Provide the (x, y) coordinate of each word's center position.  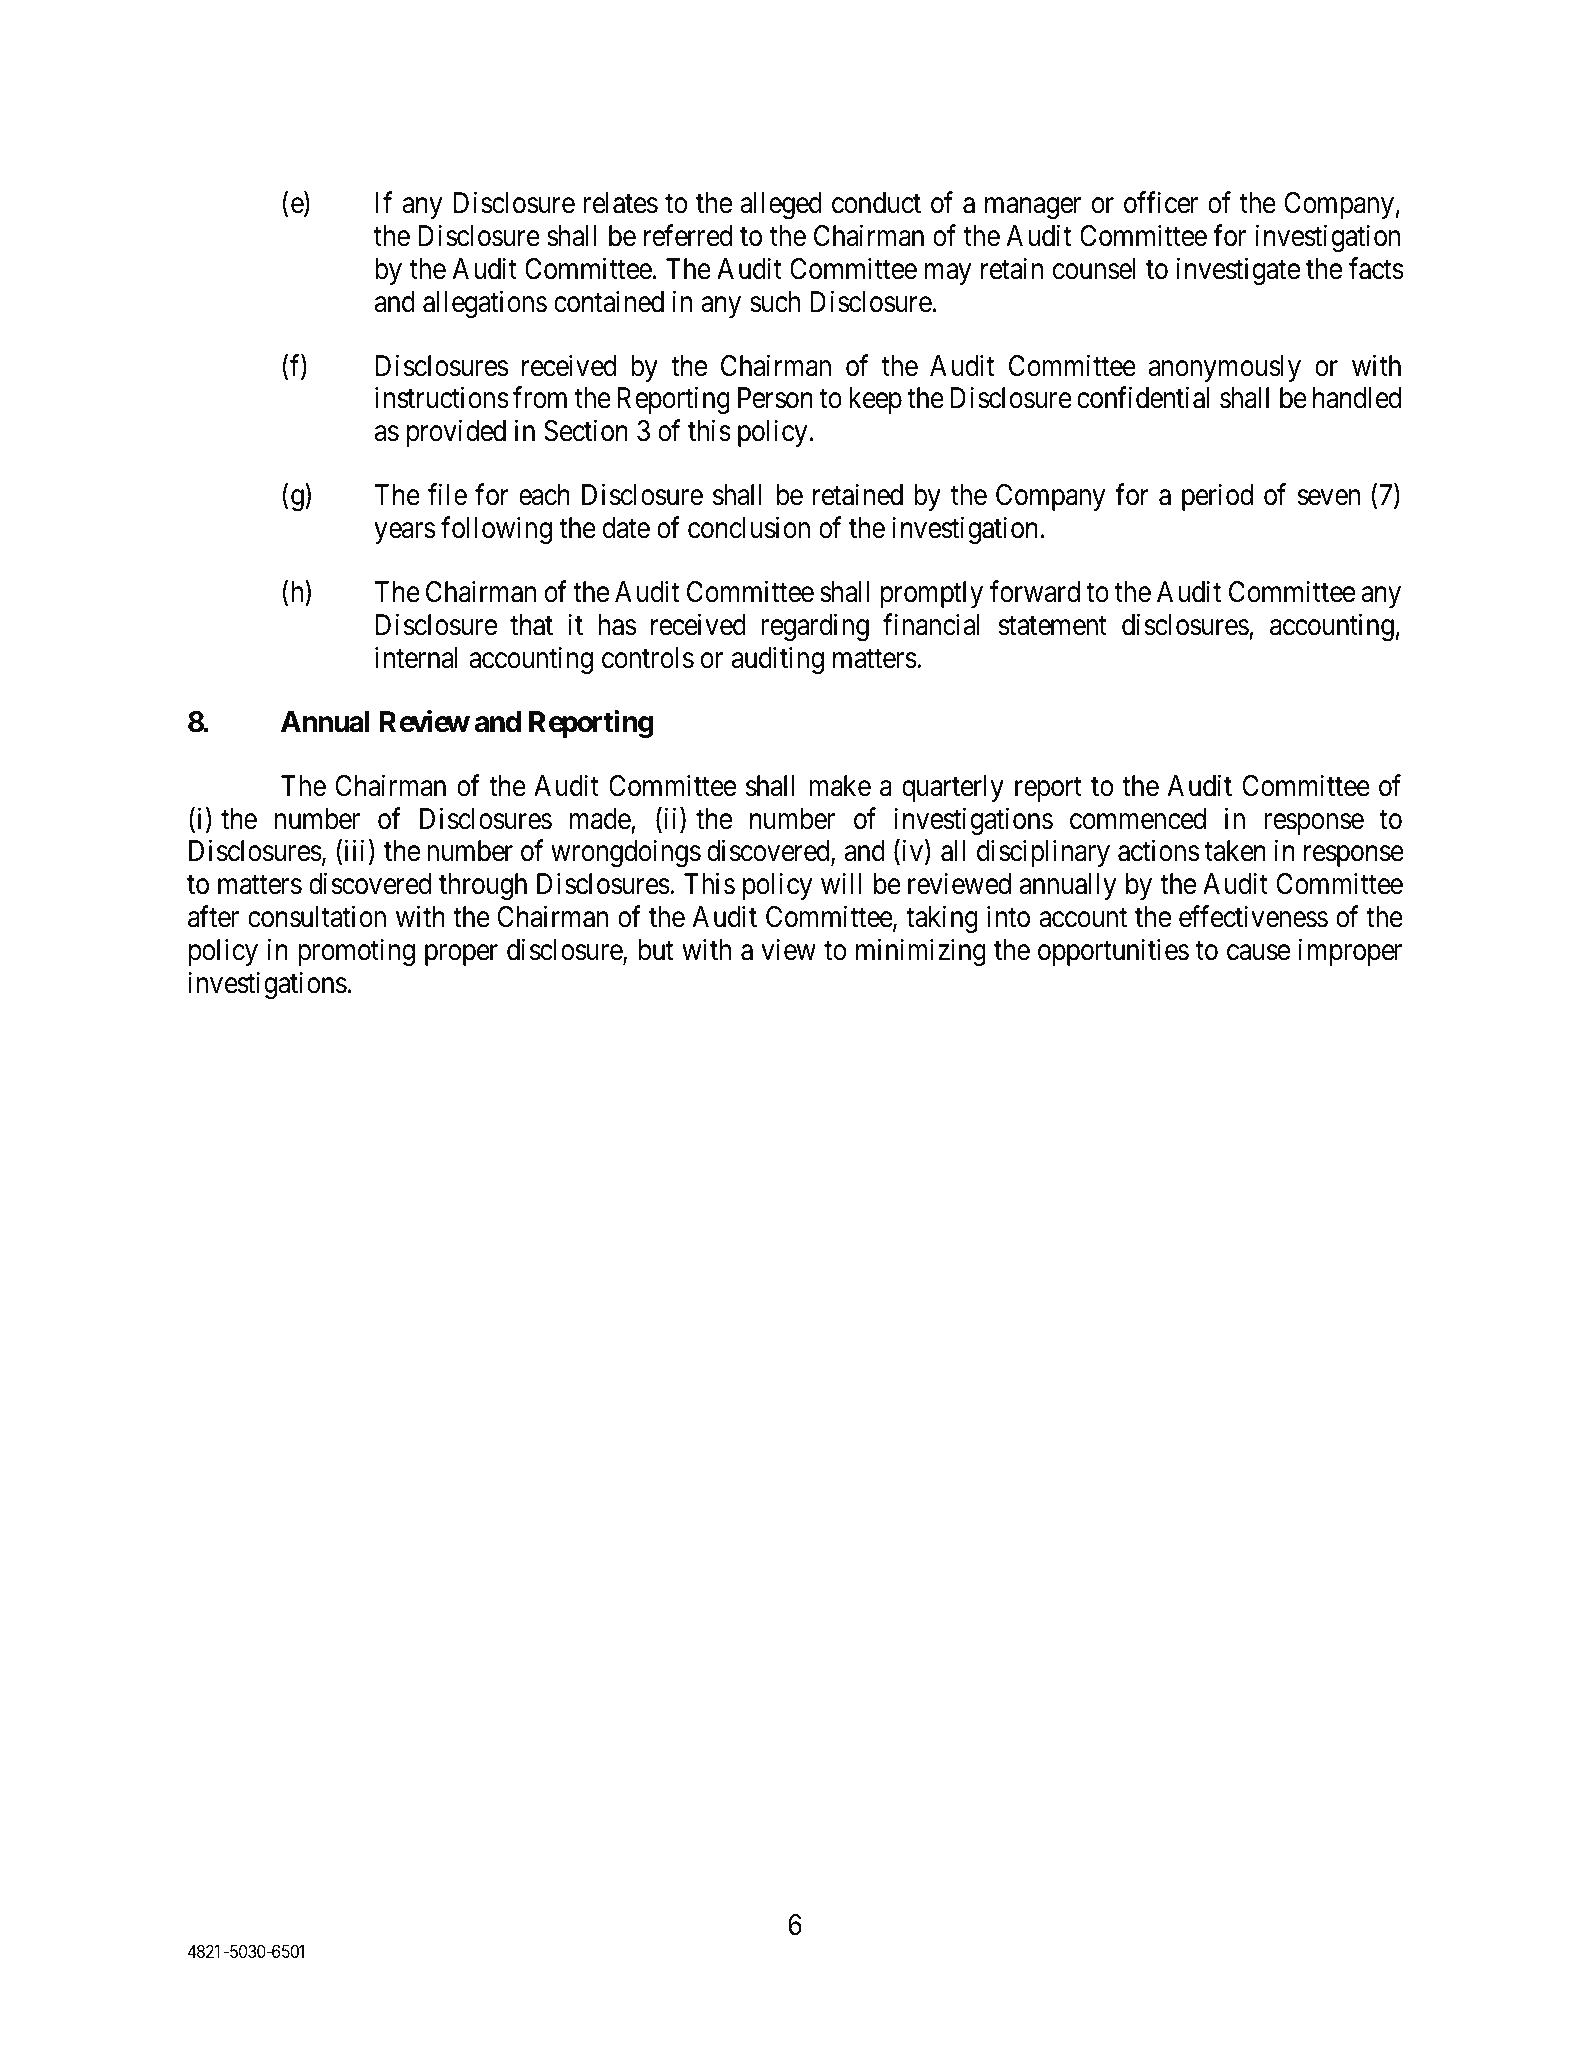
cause (1258, 953)
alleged (781, 205)
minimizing (921, 952)
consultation (317, 916)
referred (688, 235)
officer (1161, 202)
